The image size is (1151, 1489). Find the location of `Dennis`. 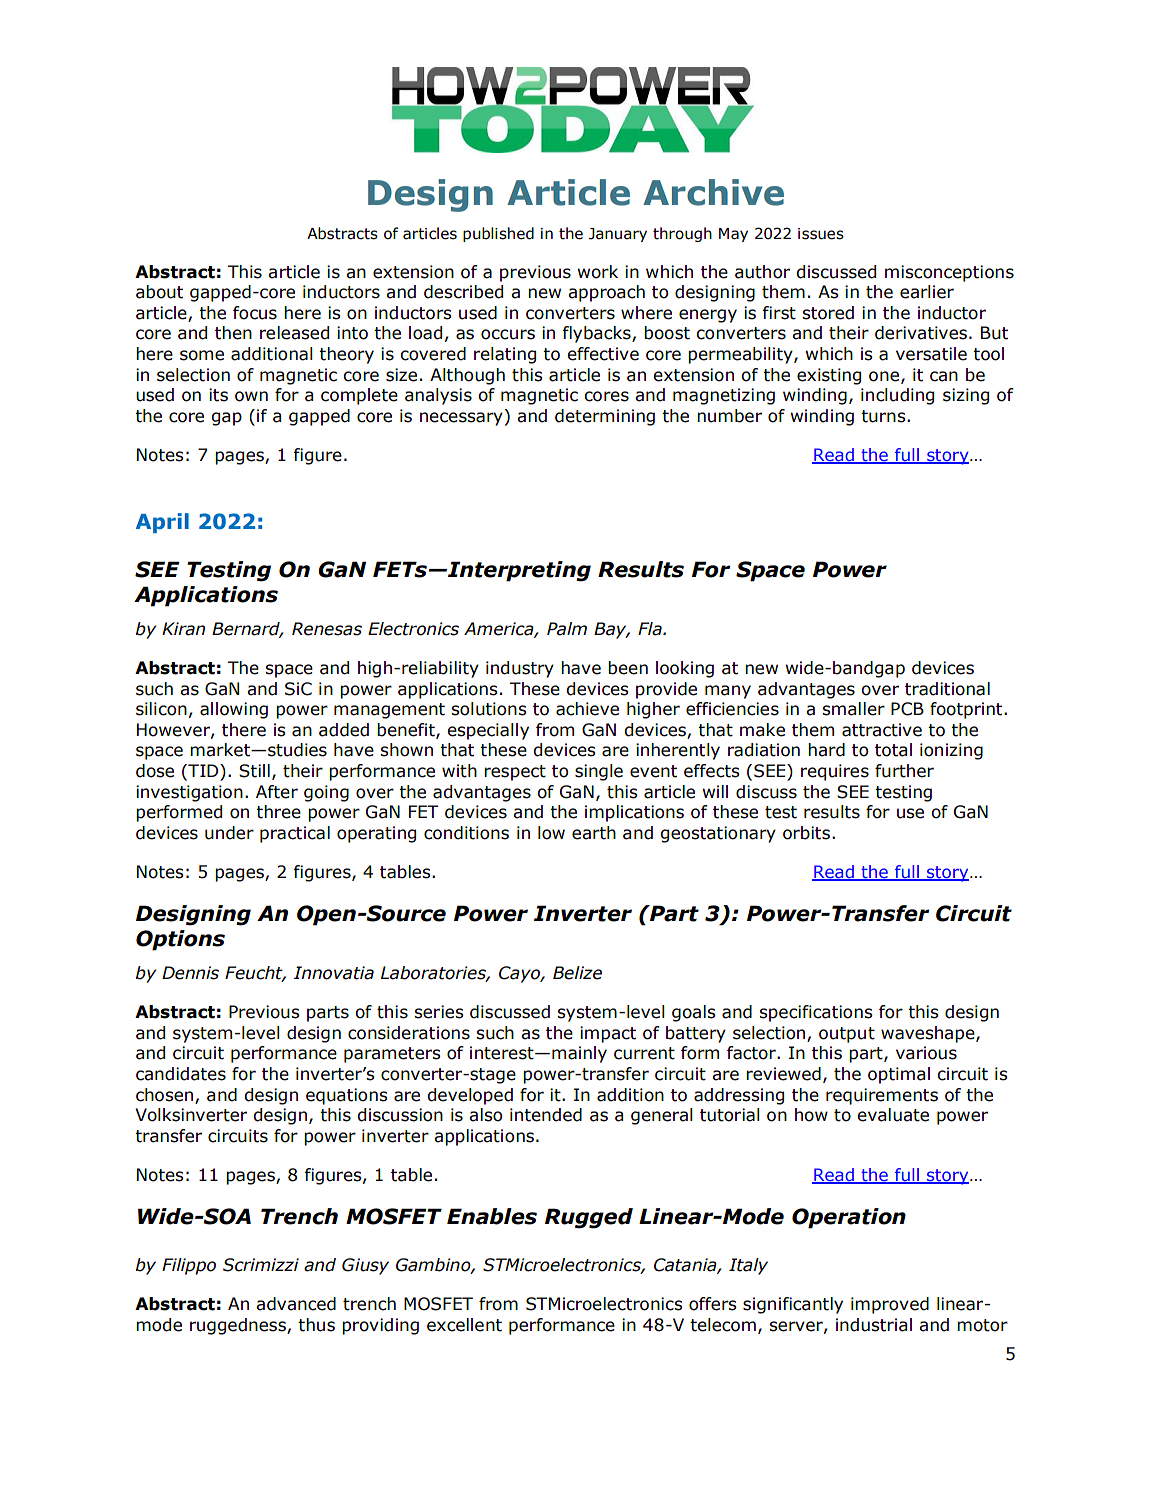

Dennis is located at coordinates (190, 973).
